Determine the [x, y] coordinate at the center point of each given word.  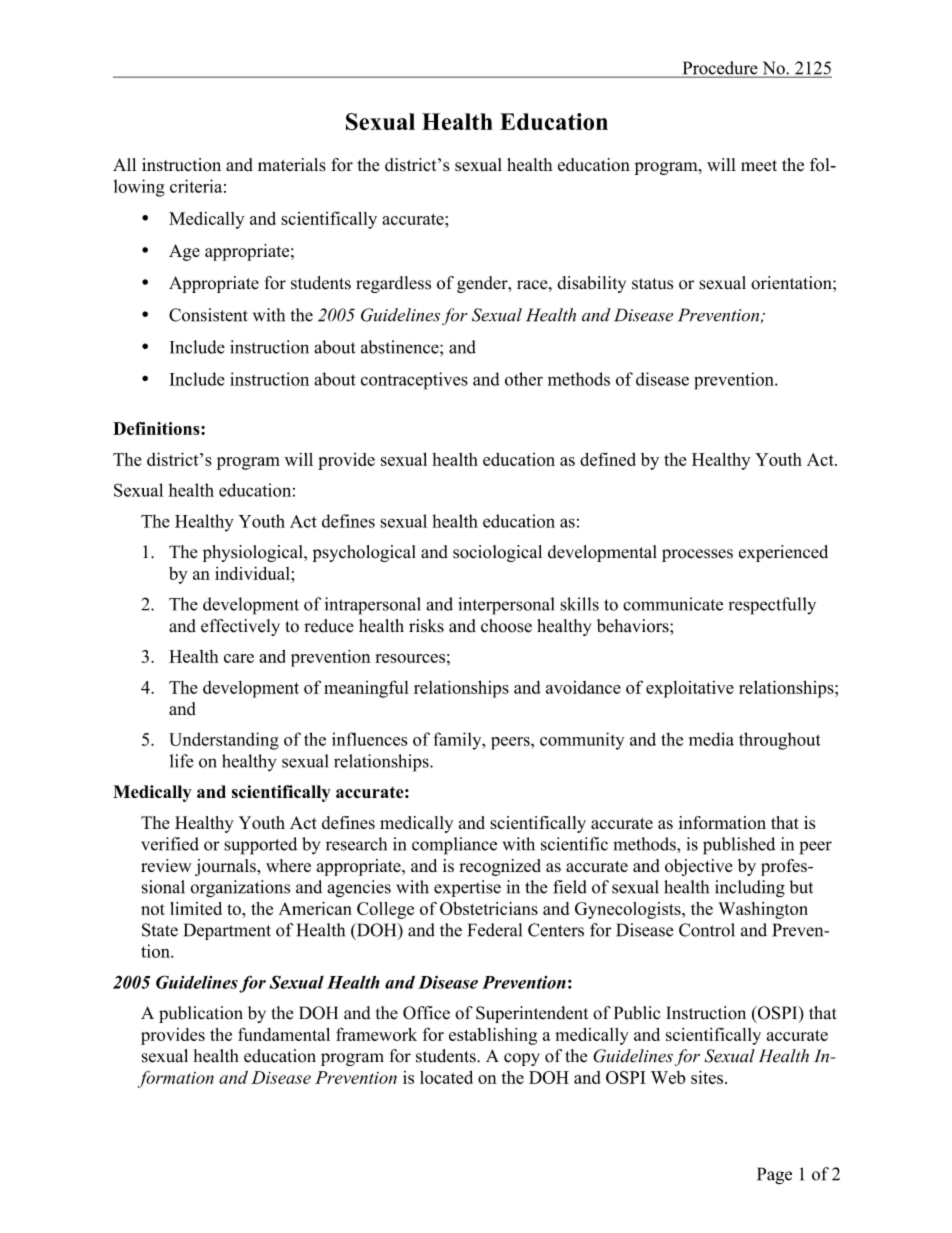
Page [774, 1176]
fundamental [284, 1034]
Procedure [720, 69]
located [446, 1077]
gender [483, 284]
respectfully [772, 606]
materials [292, 165]
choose [506, 626]
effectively [240, 627]
